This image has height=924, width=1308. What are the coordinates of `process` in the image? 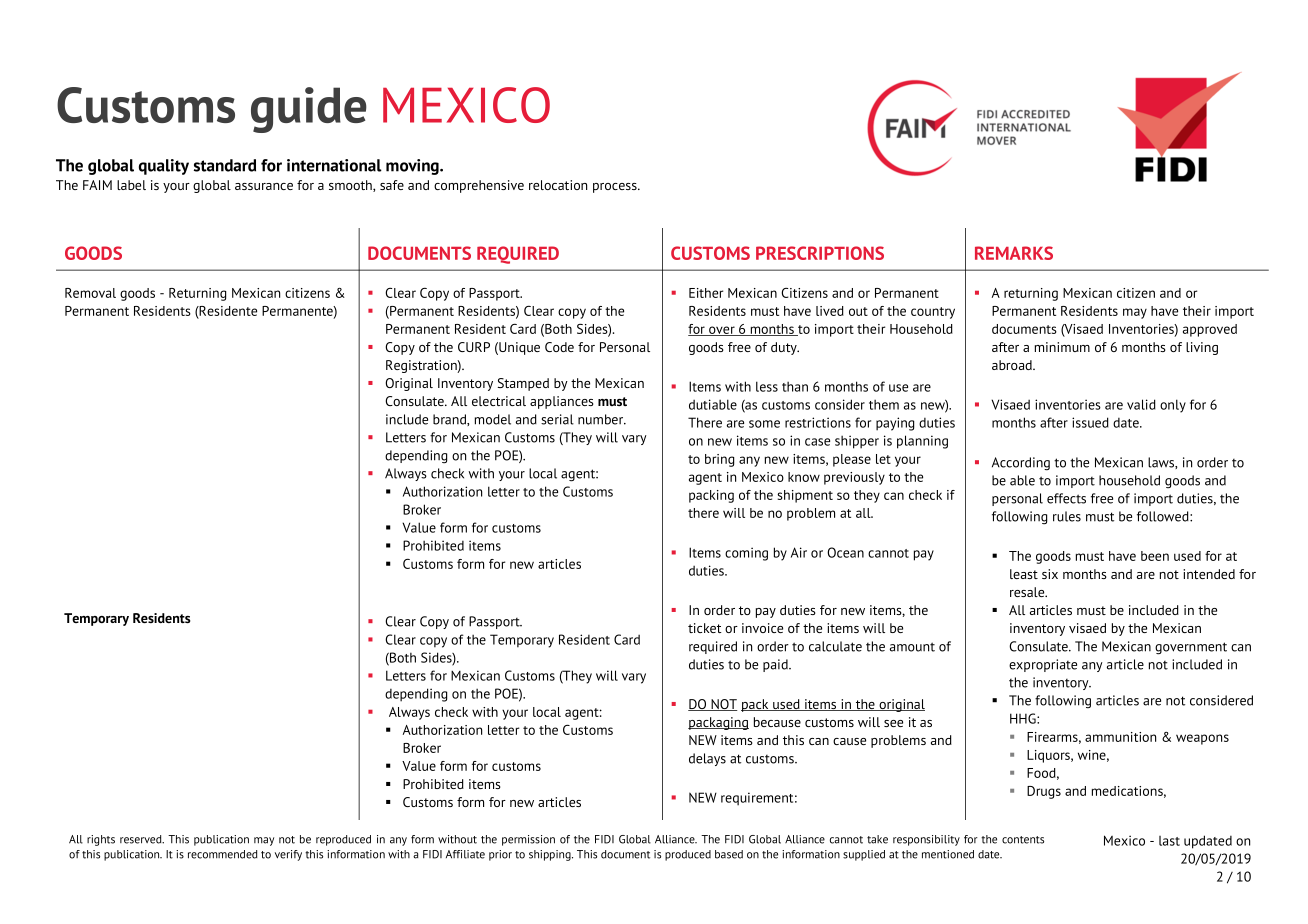 It's located at (616, 188).
